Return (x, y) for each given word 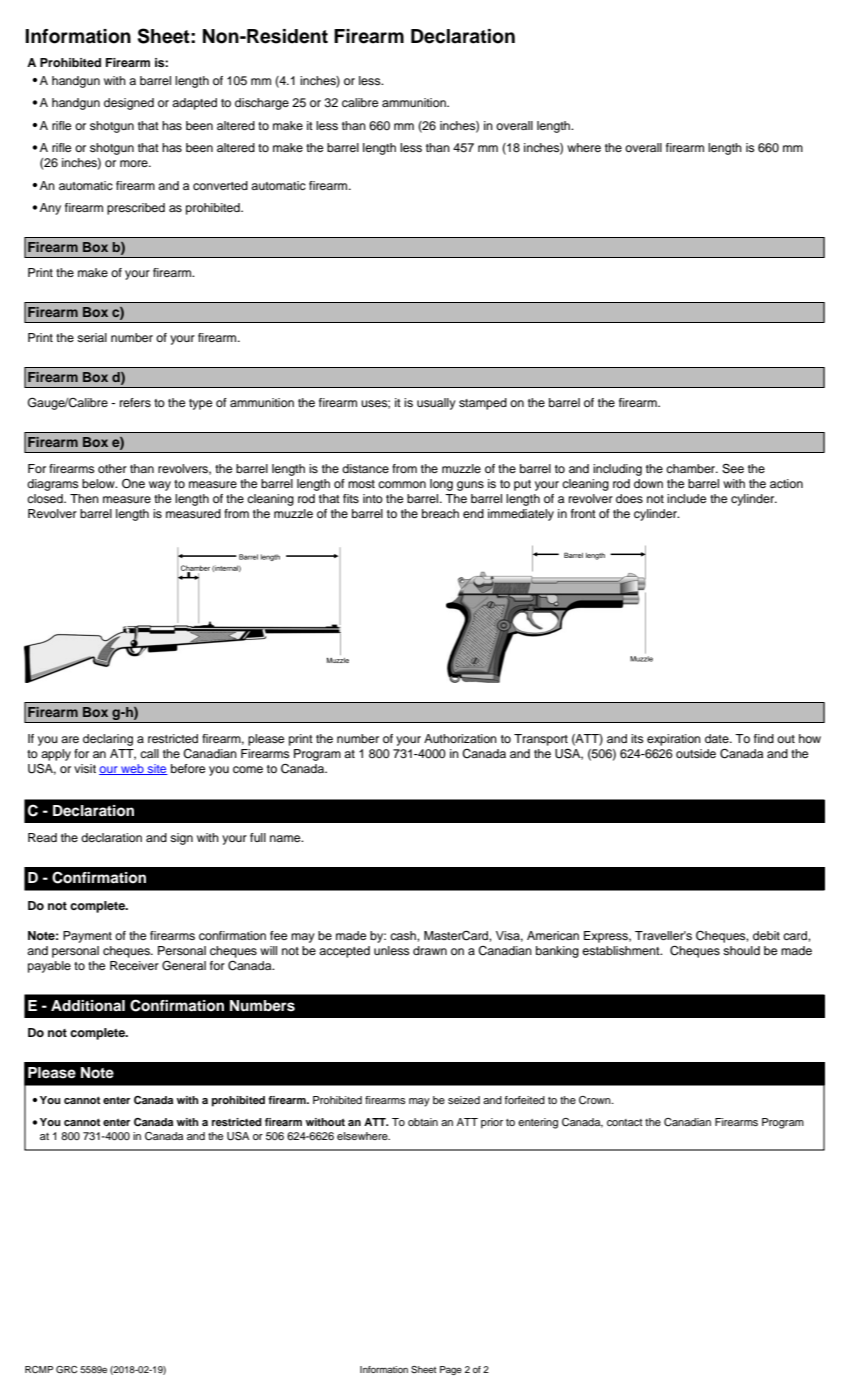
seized (464, 1100)
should (741, 950)
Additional (88, 1006)
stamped (483, 404)
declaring (108, 740)
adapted (194, 104)
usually (436, 404)
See (733, 469)
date (718, 738)
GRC (66, 1369)
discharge (262, 104)
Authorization (460, 738)
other (112, 468)
